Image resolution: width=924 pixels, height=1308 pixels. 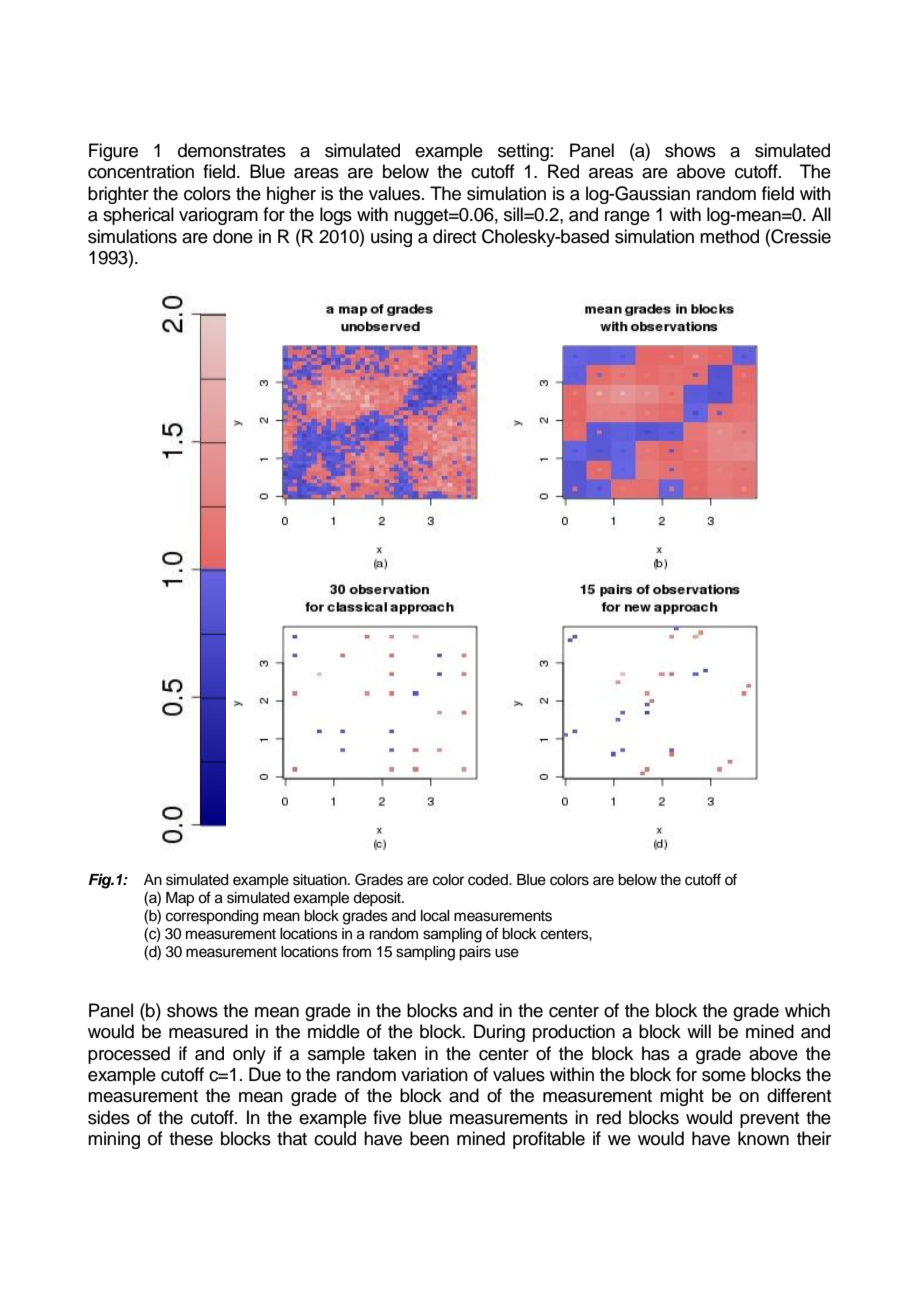 What do you see at coordinates (821, 214) in the screenshot?
I see `All` at bounding box center [821, 214].
